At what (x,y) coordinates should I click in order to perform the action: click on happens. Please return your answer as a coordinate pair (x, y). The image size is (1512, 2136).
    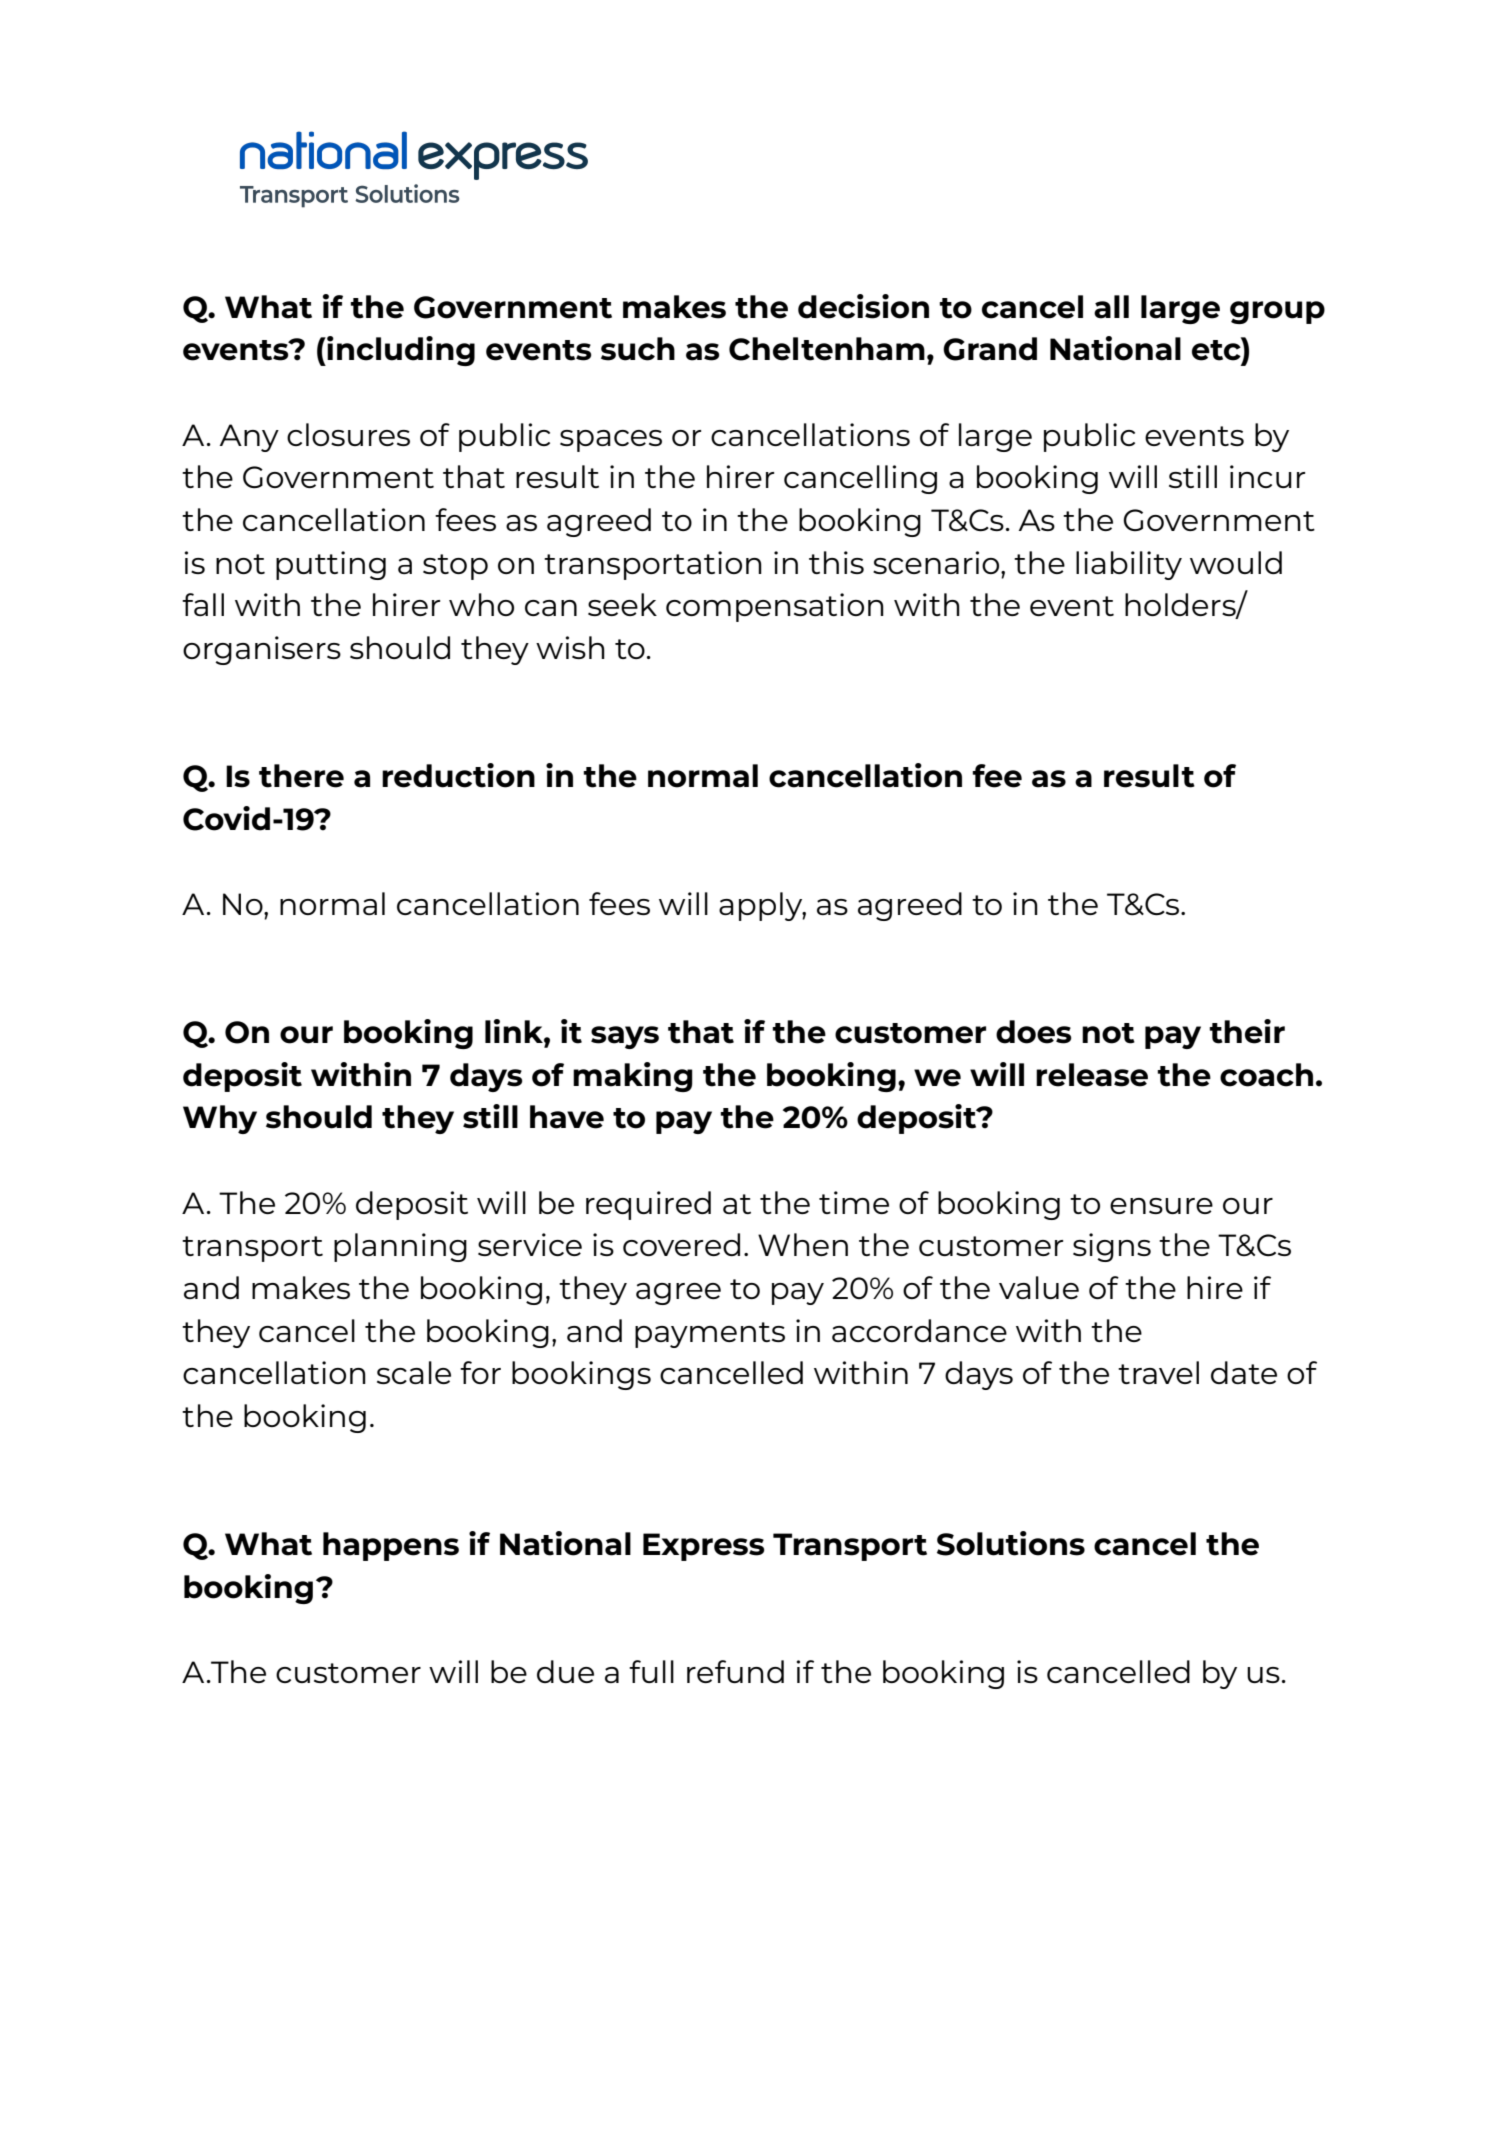
    Looking at the image, I should click on (391, 1546).
